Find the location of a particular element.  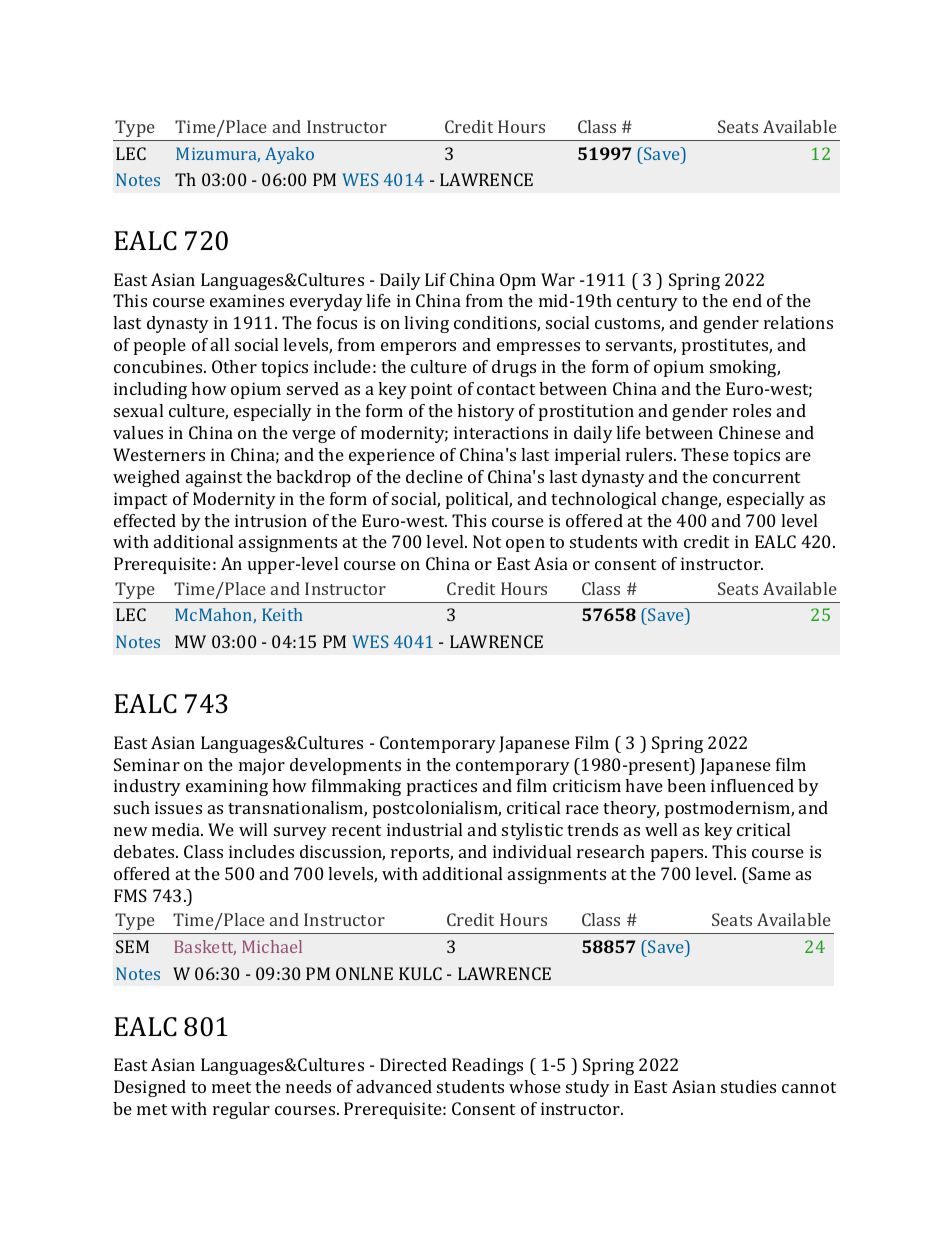

century is located at coordinates (647, 303).
